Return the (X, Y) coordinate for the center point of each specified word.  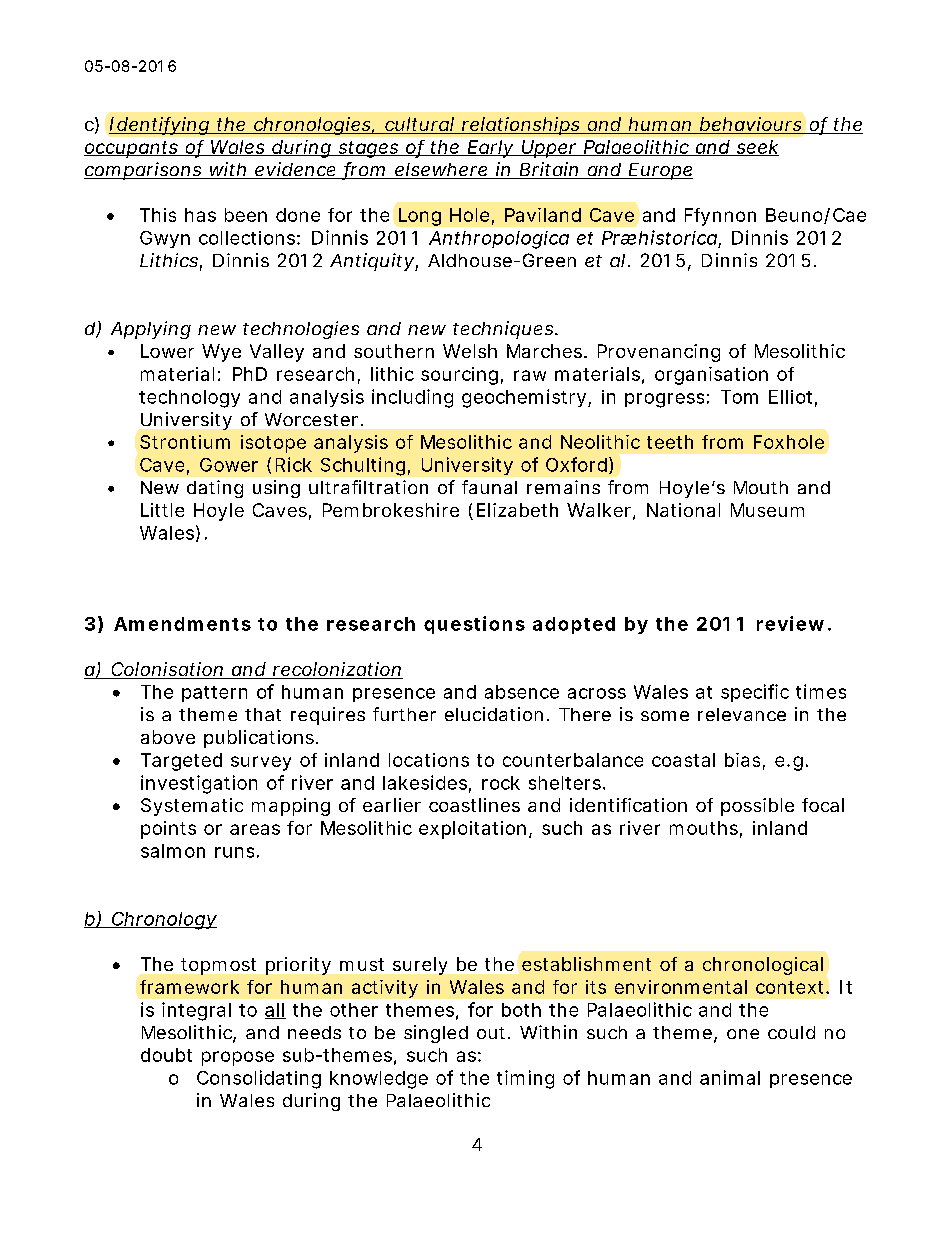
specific (755, 693)
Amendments (182, 624)
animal (730, 1077)
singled (436, 1034)
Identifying (160, 126)
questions (474, 625)
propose (238, 1058)
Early (491, 149)
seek (757, 148)
